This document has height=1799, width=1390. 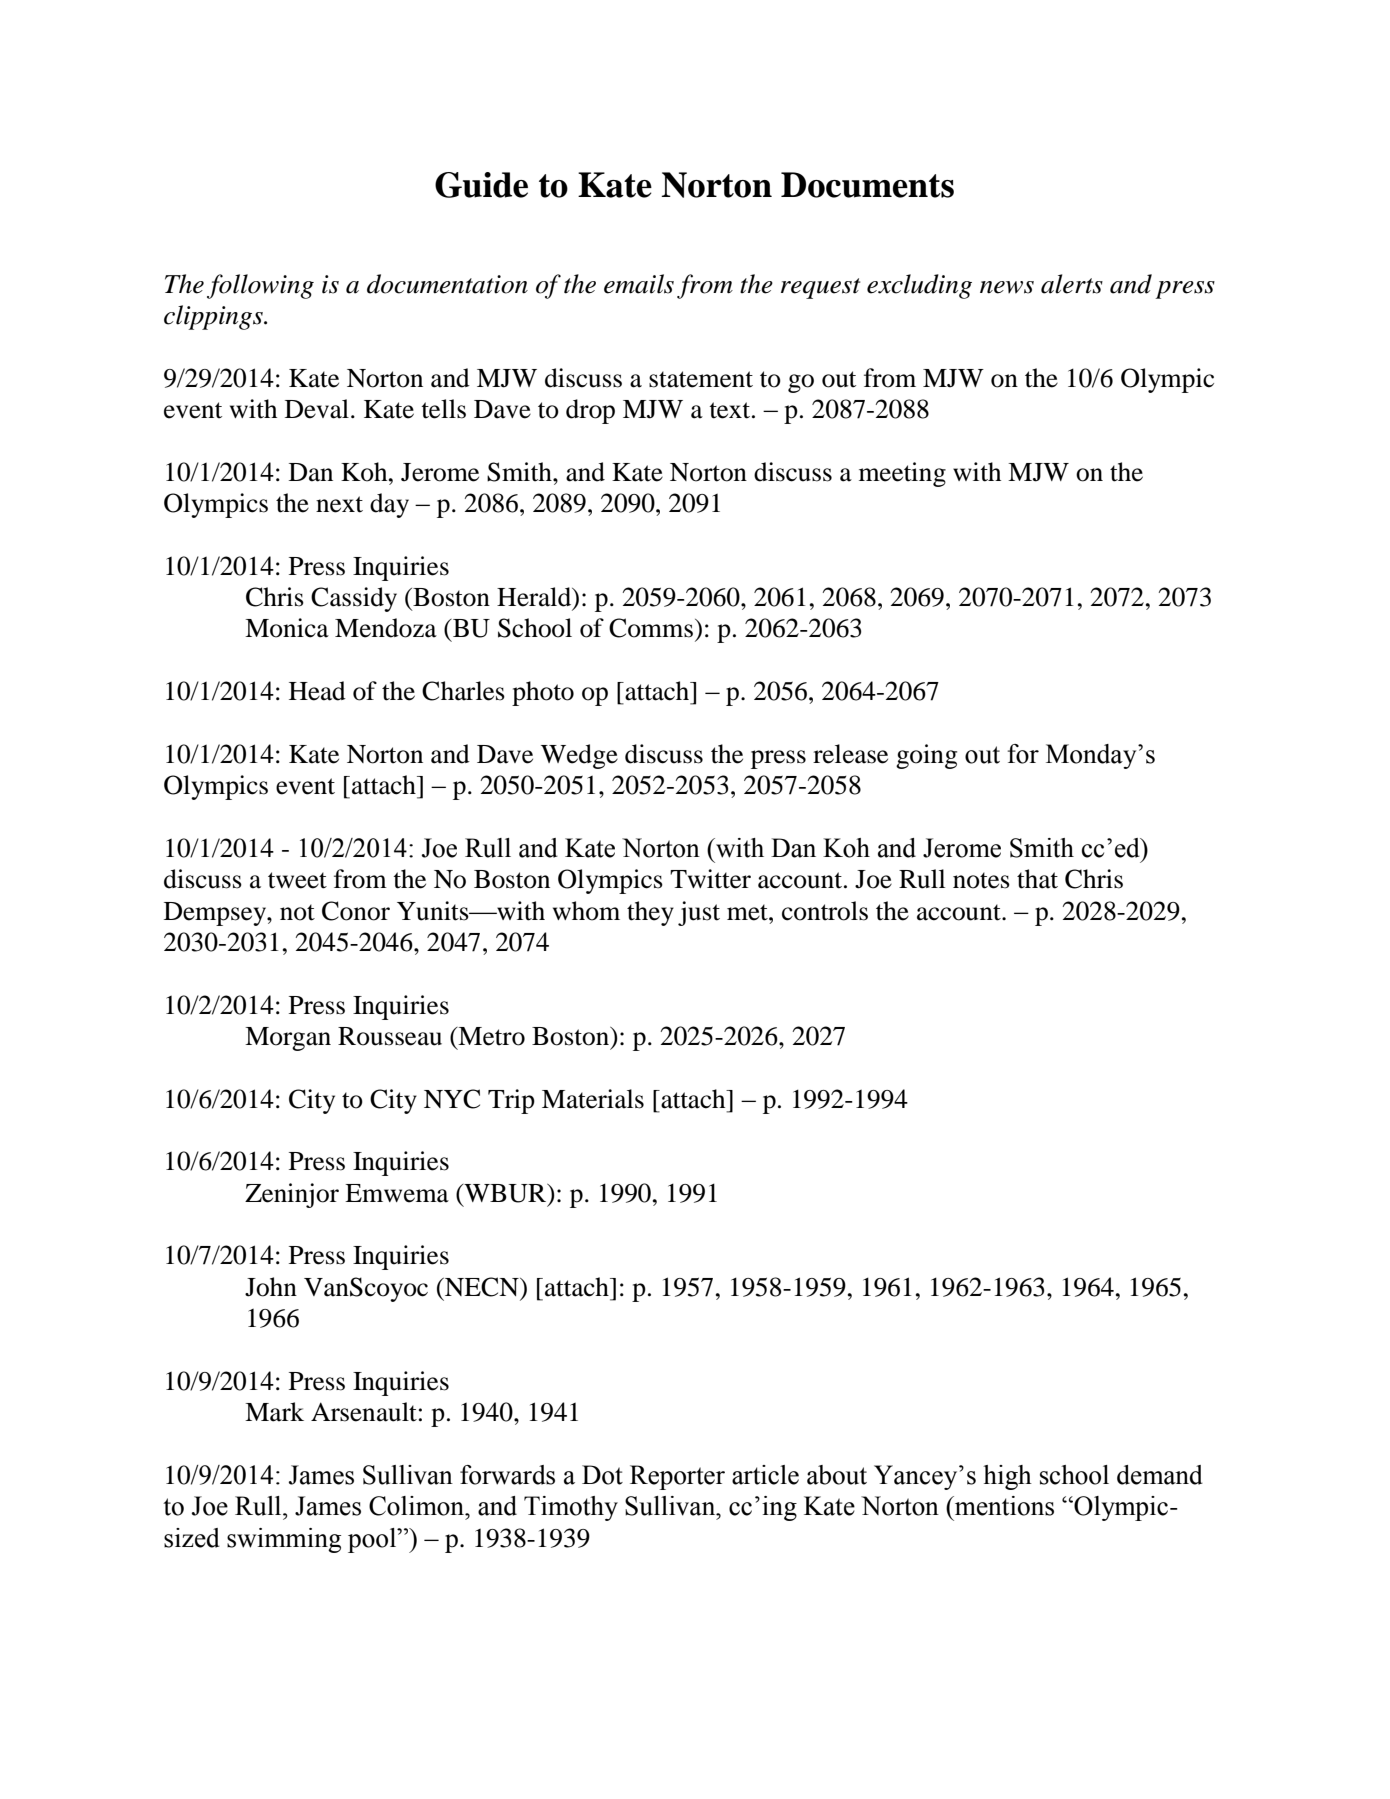 I want to click on Reporter, so click(x=677, y=1477).
